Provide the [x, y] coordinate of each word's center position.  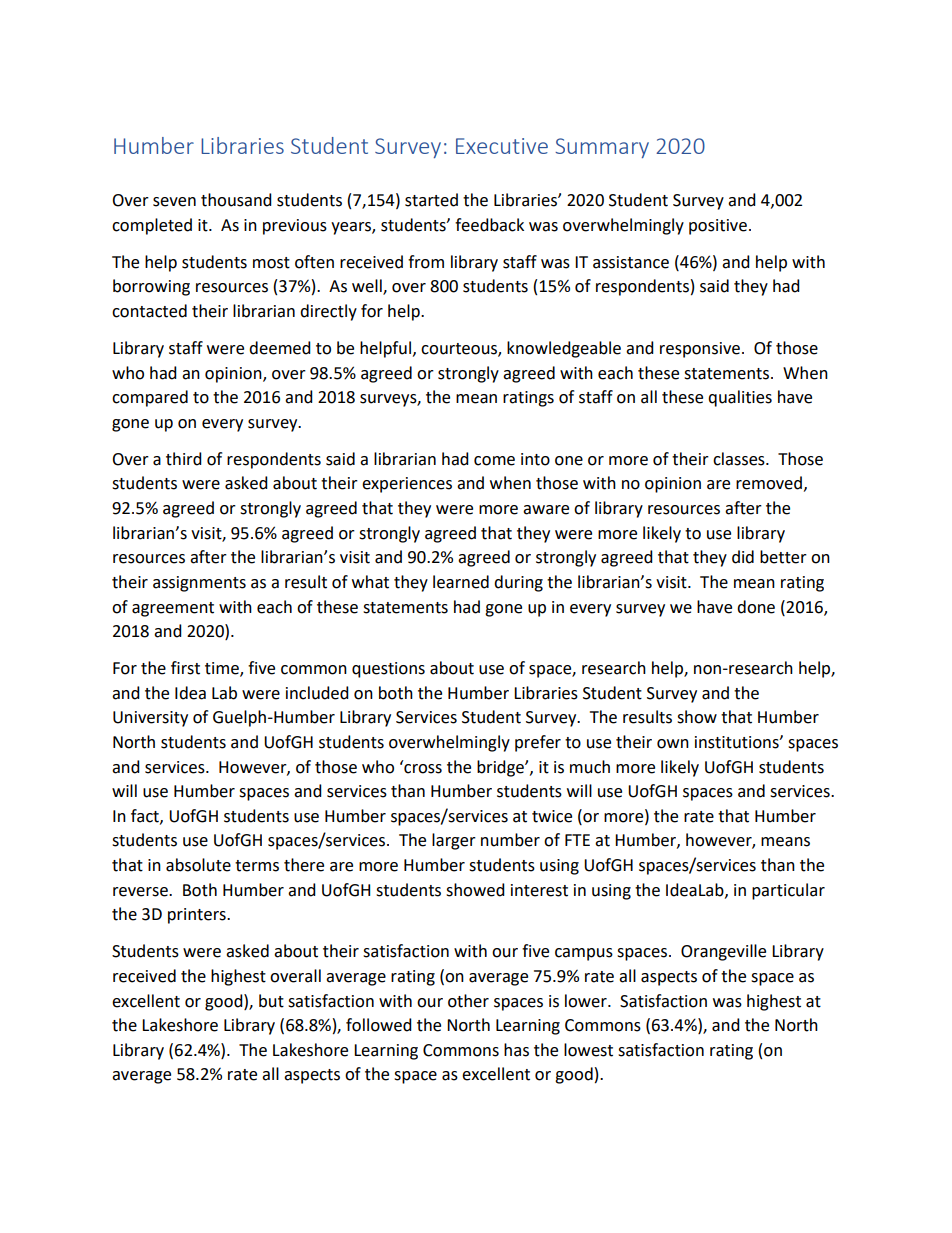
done [756, 607]
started [431, 200]
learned [461, 582]
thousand [236, 200]
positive [718, 227]
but [271, 1001]
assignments [199, 584]
